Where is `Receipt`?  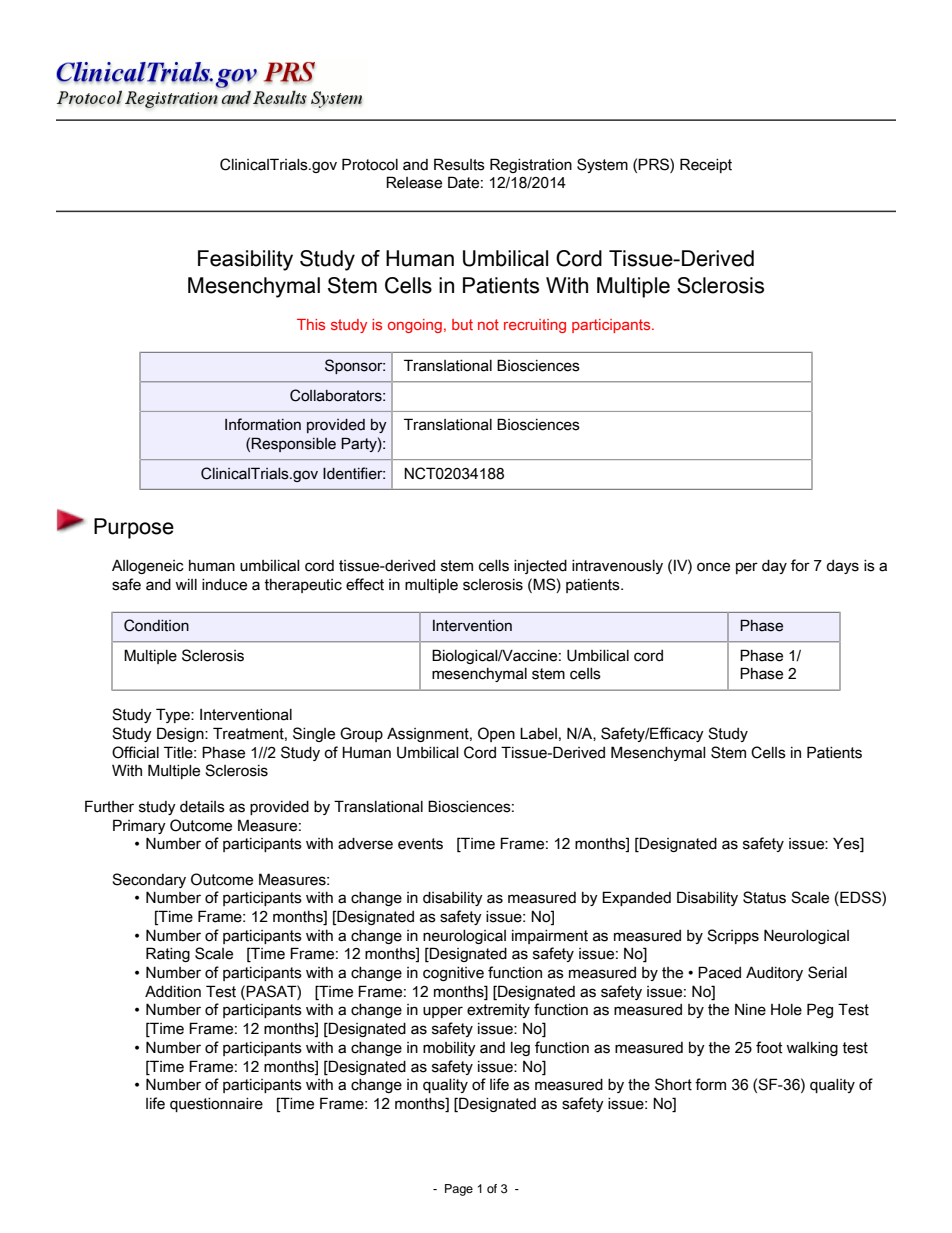 Receipt is located at coordinates (706, 165).
